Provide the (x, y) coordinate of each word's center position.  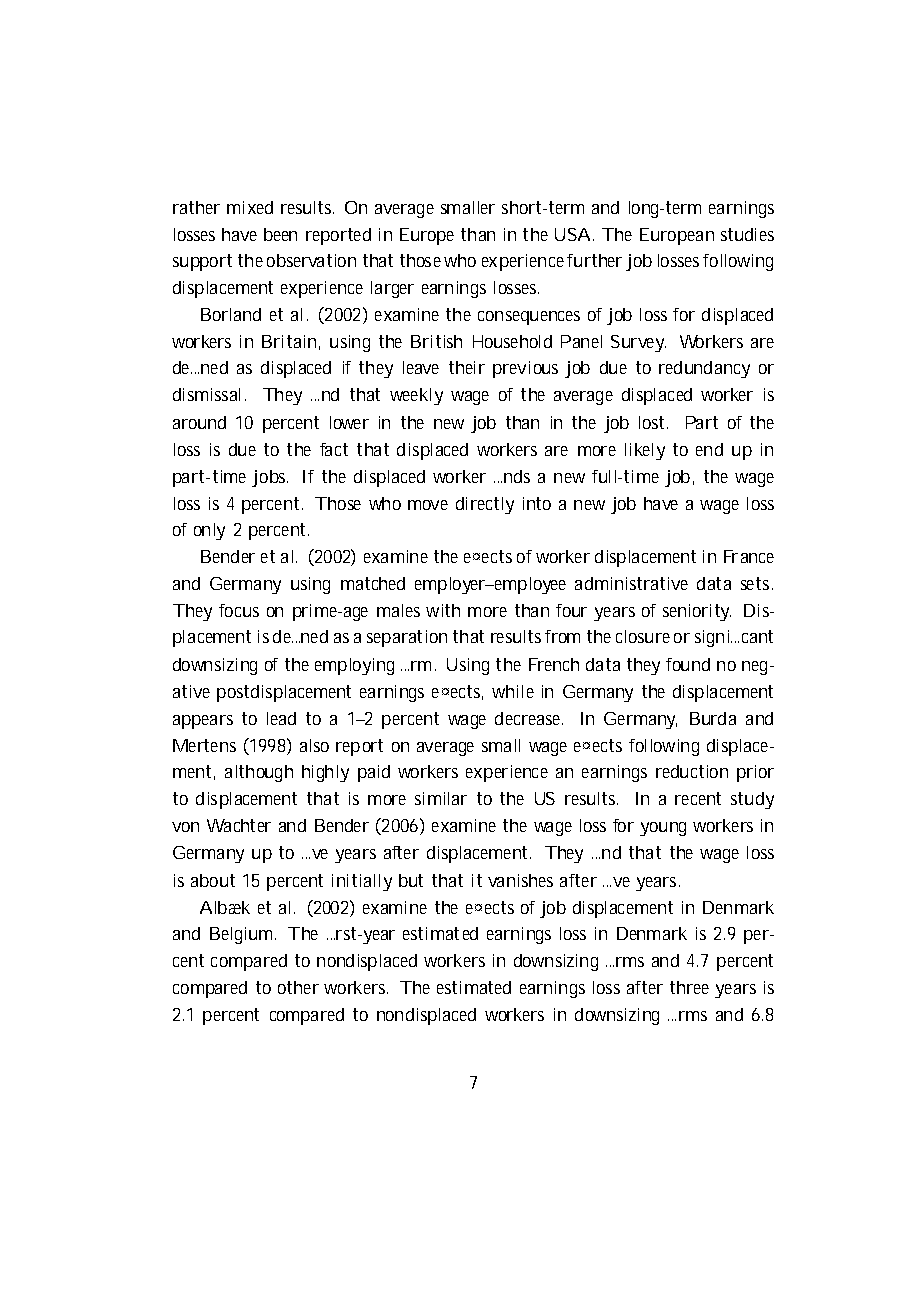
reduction (692, 771)
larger (392, 289)
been (280, 234)
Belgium (241, 935)
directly (485, 505)
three (689, 987)
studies (747, 234)
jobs (270, 478)
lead (281, 718)
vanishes (520, 880)
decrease (529, 718)
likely (645, 451)
